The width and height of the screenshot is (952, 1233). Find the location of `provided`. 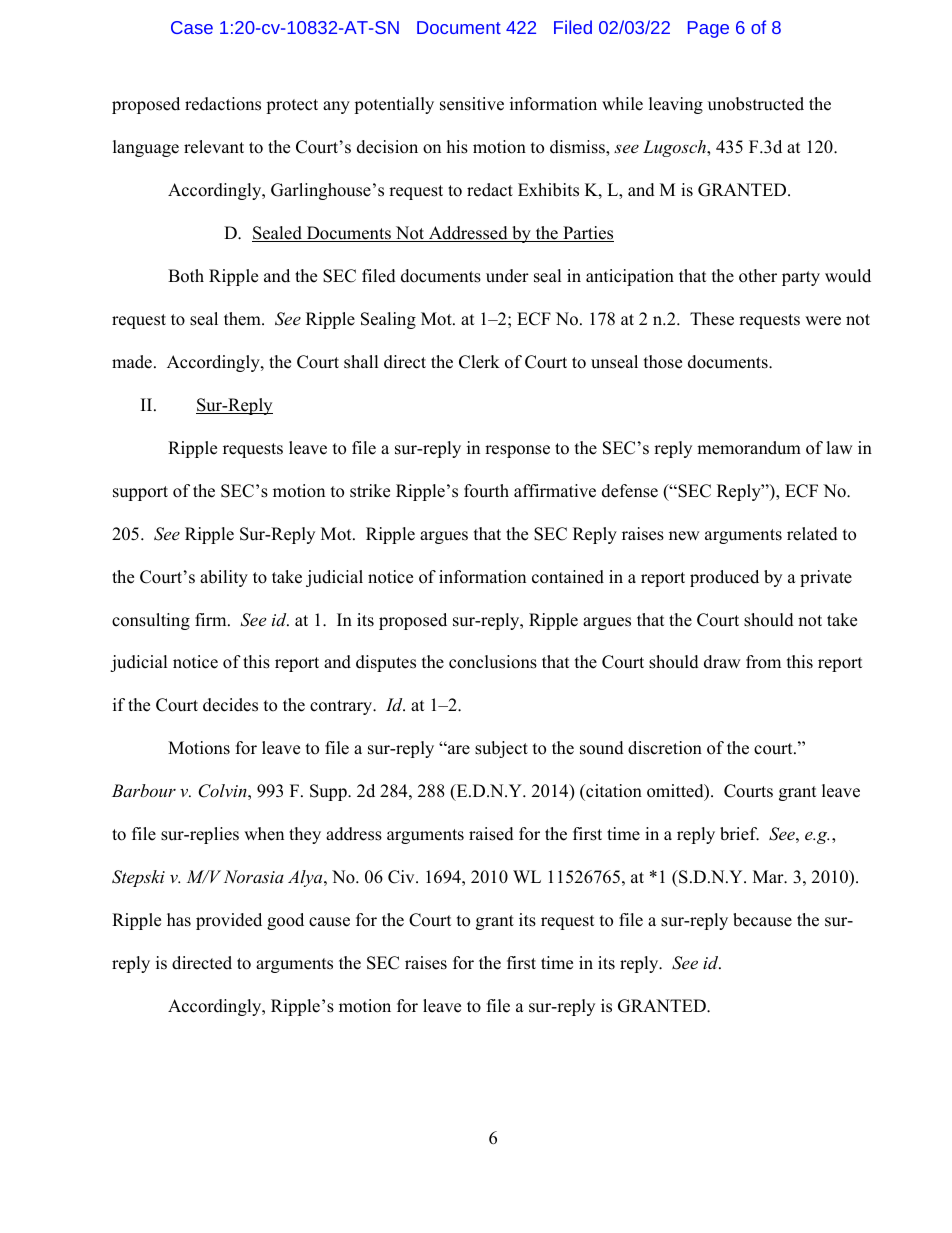

provided is located at coordinates (229, 921).
